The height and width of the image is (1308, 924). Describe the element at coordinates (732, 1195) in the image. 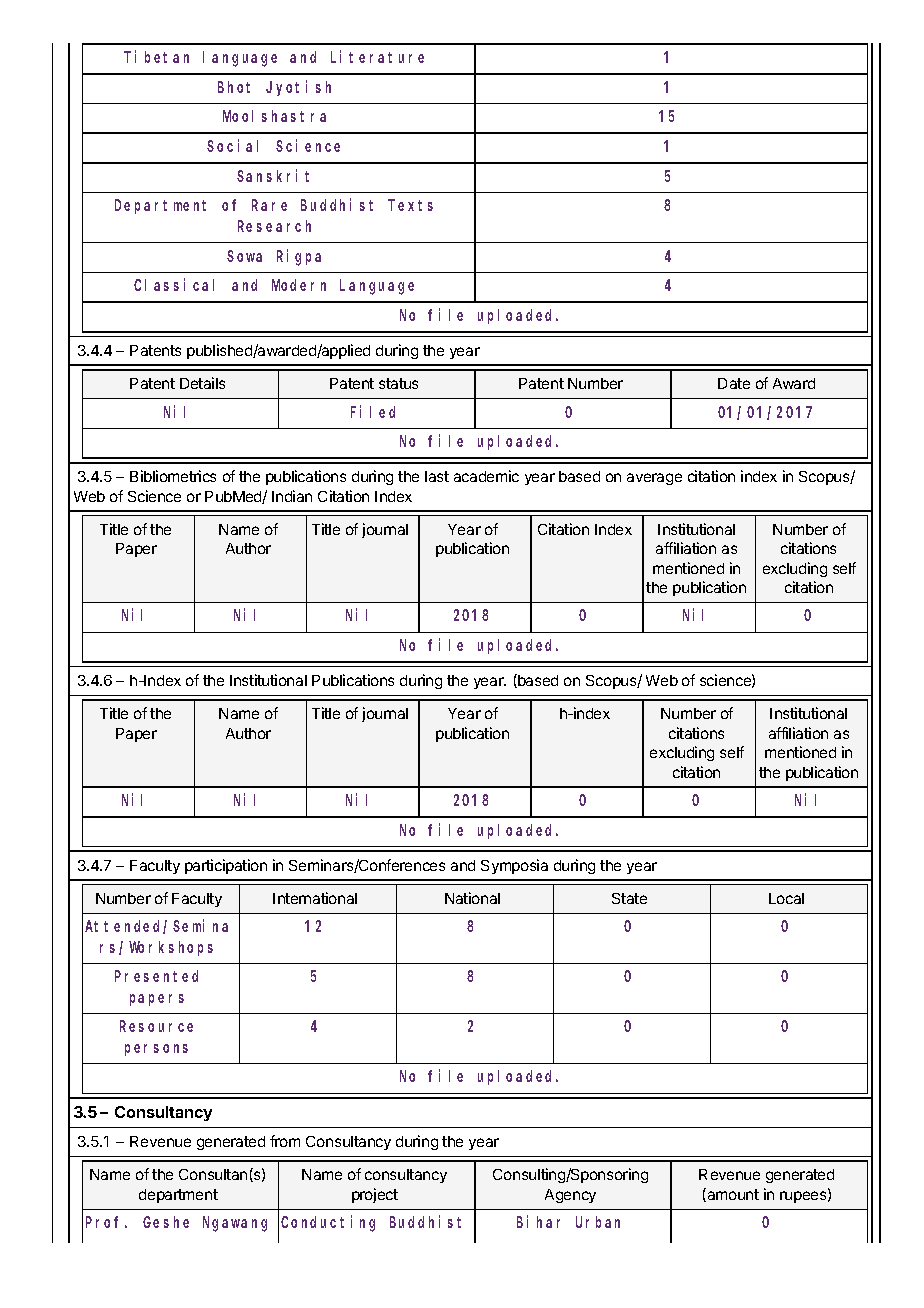

I see `amount` at that location.
